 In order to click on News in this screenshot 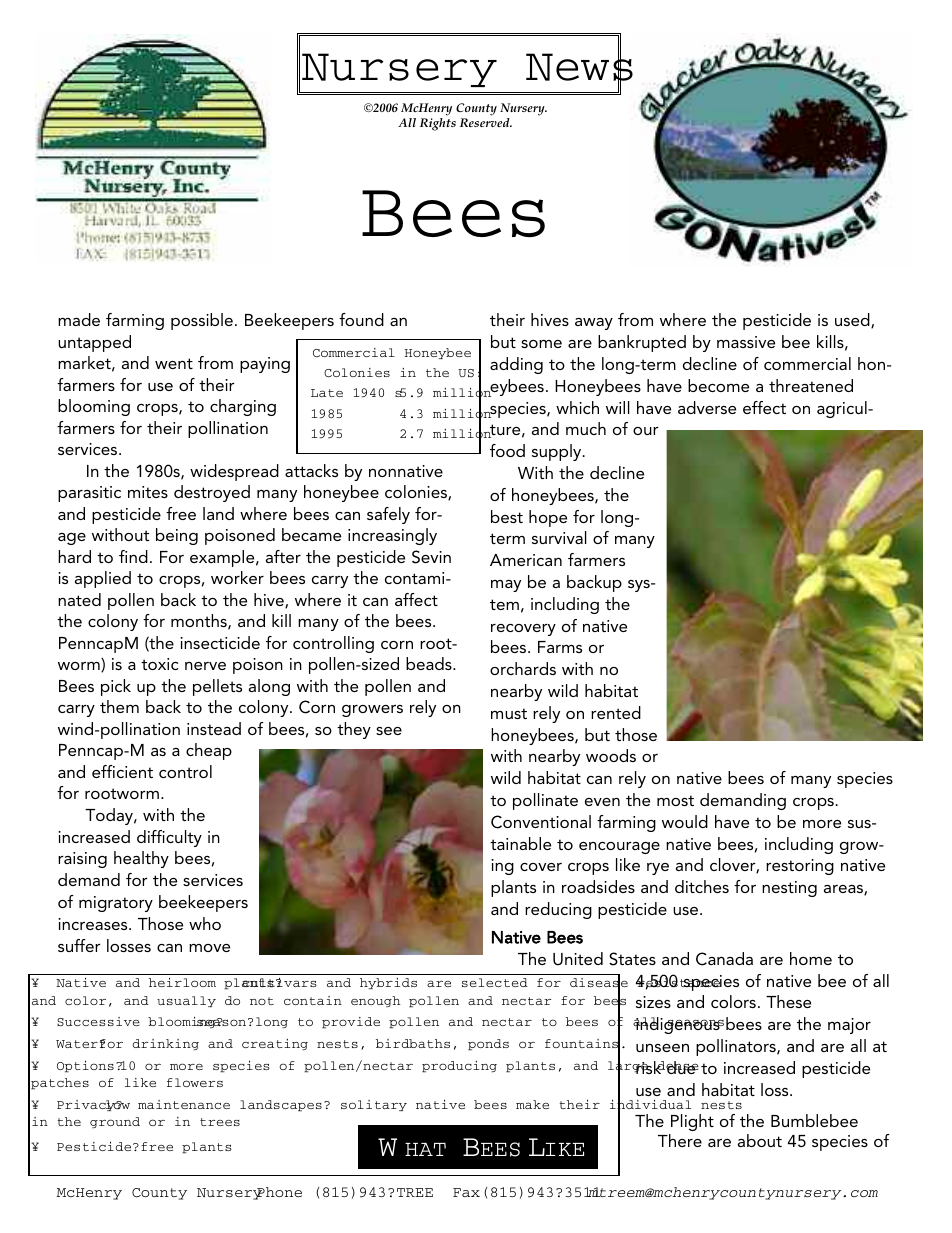, I will do `click(579, 68)`.
